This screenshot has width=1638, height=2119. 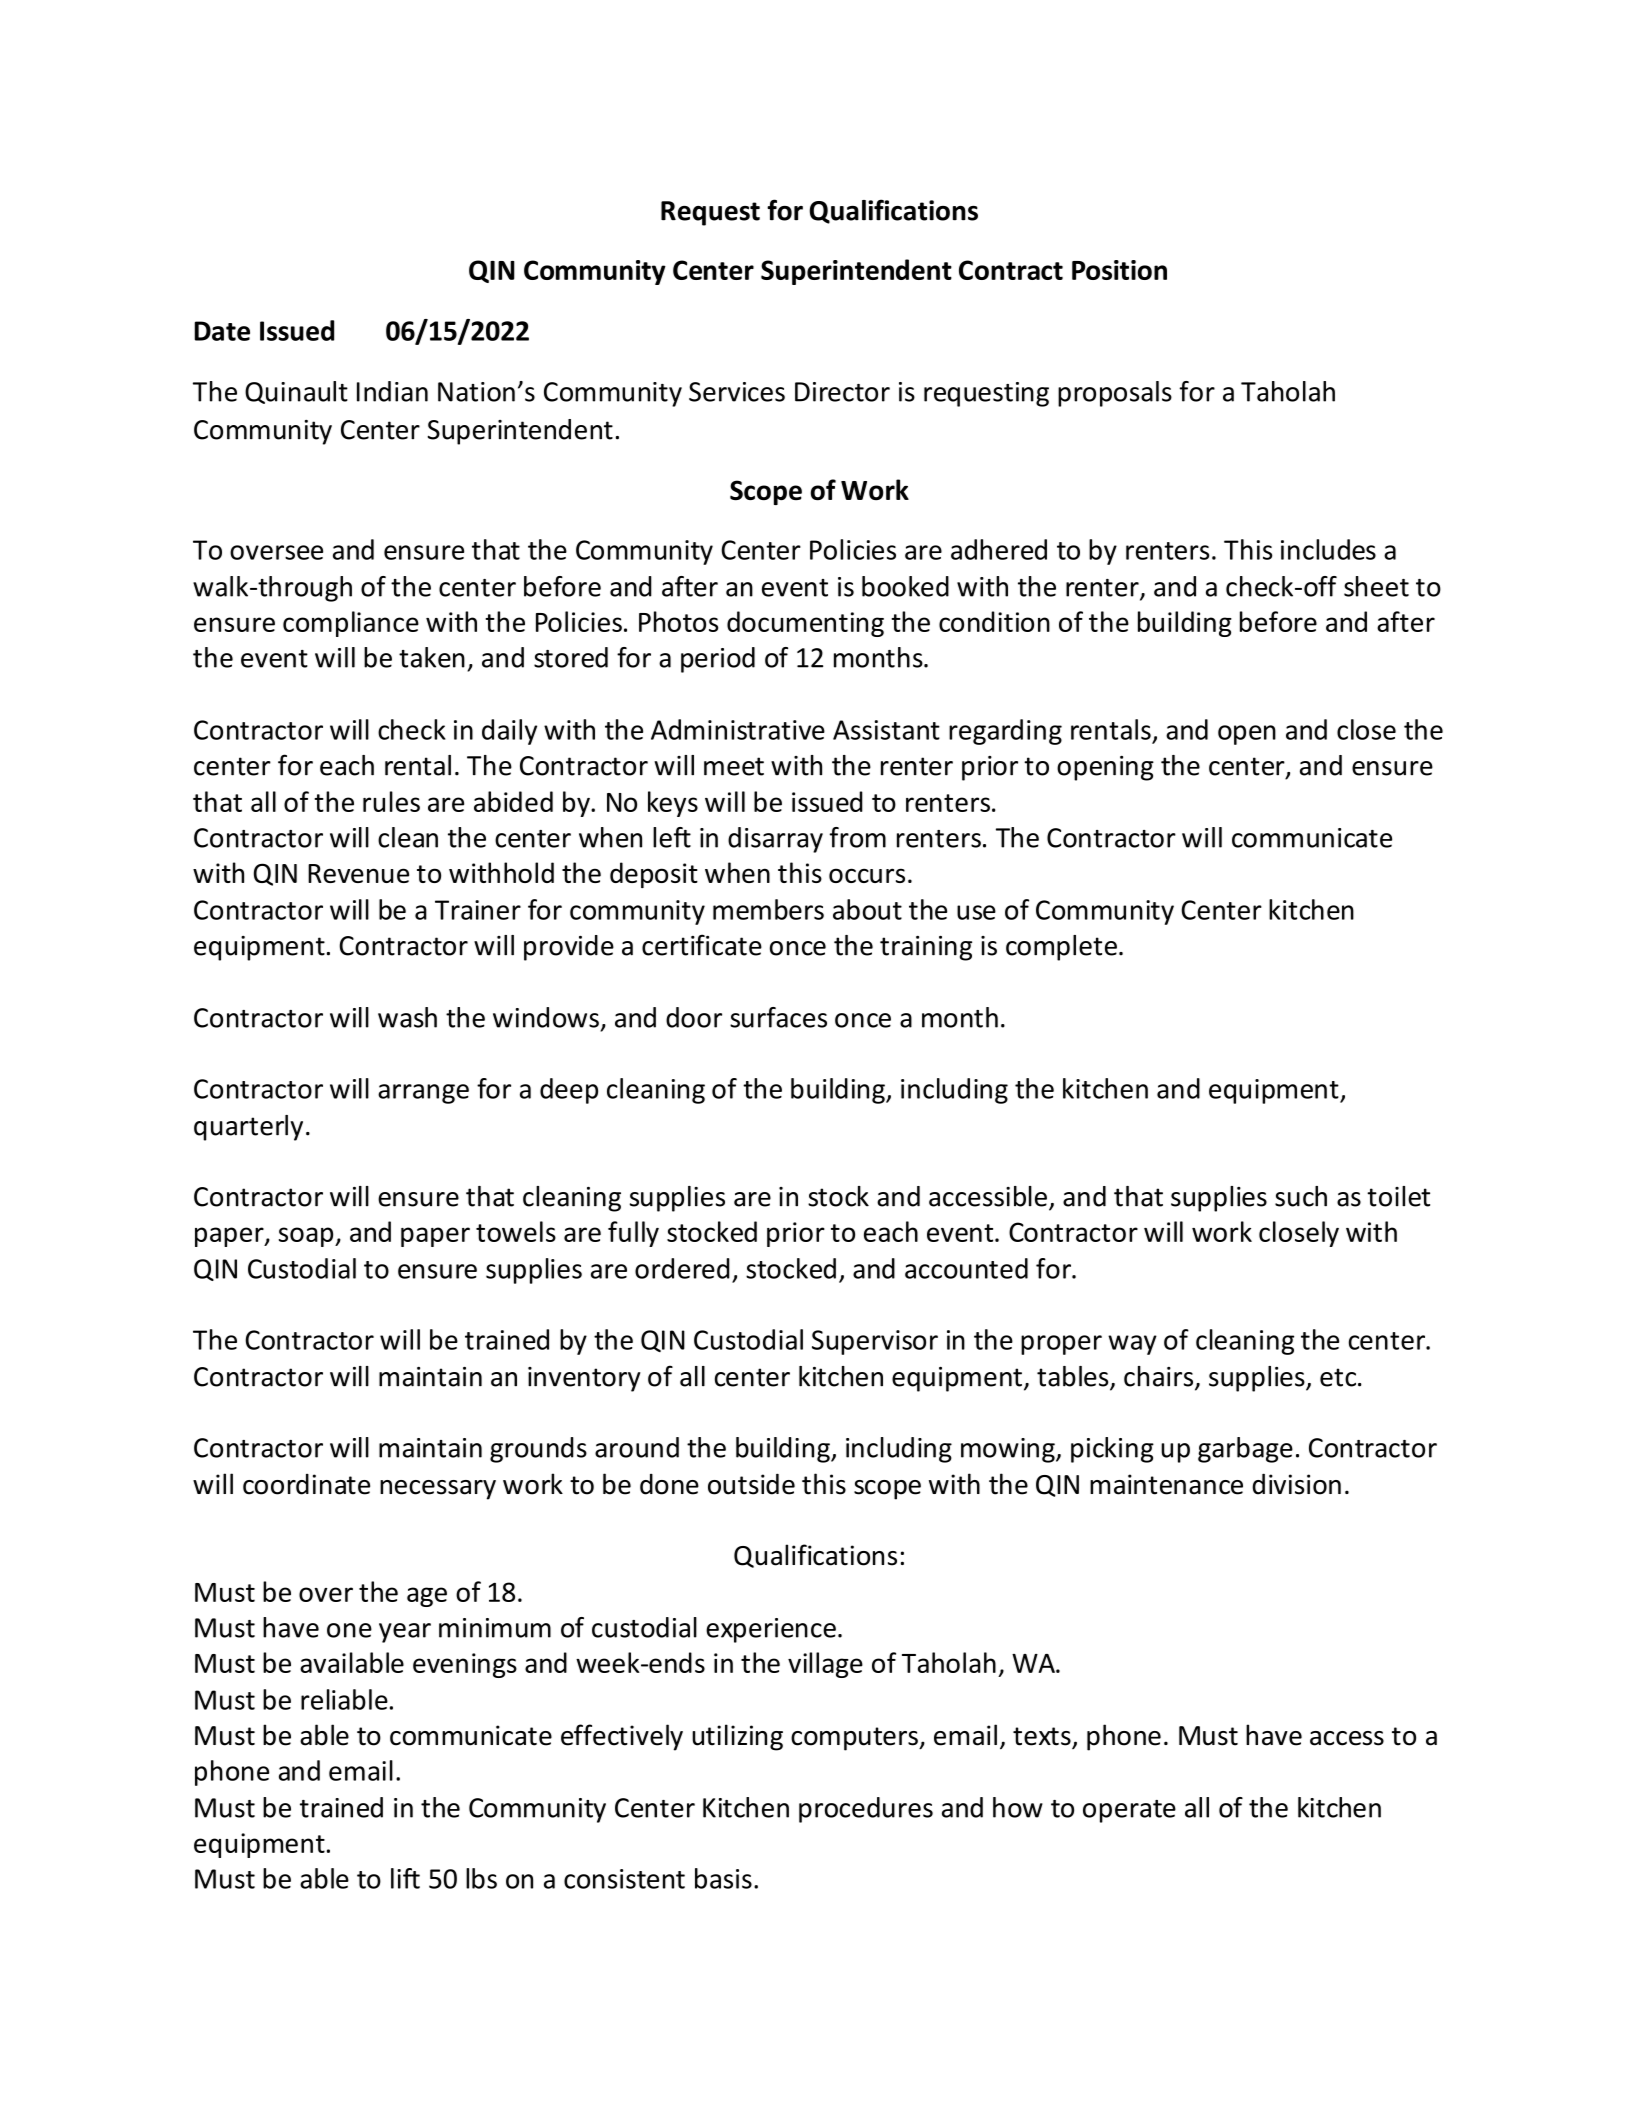 What do you see at coordinates (805, 624) in the screenshot?
I see `documenting` at bounding box center [805, 624].
